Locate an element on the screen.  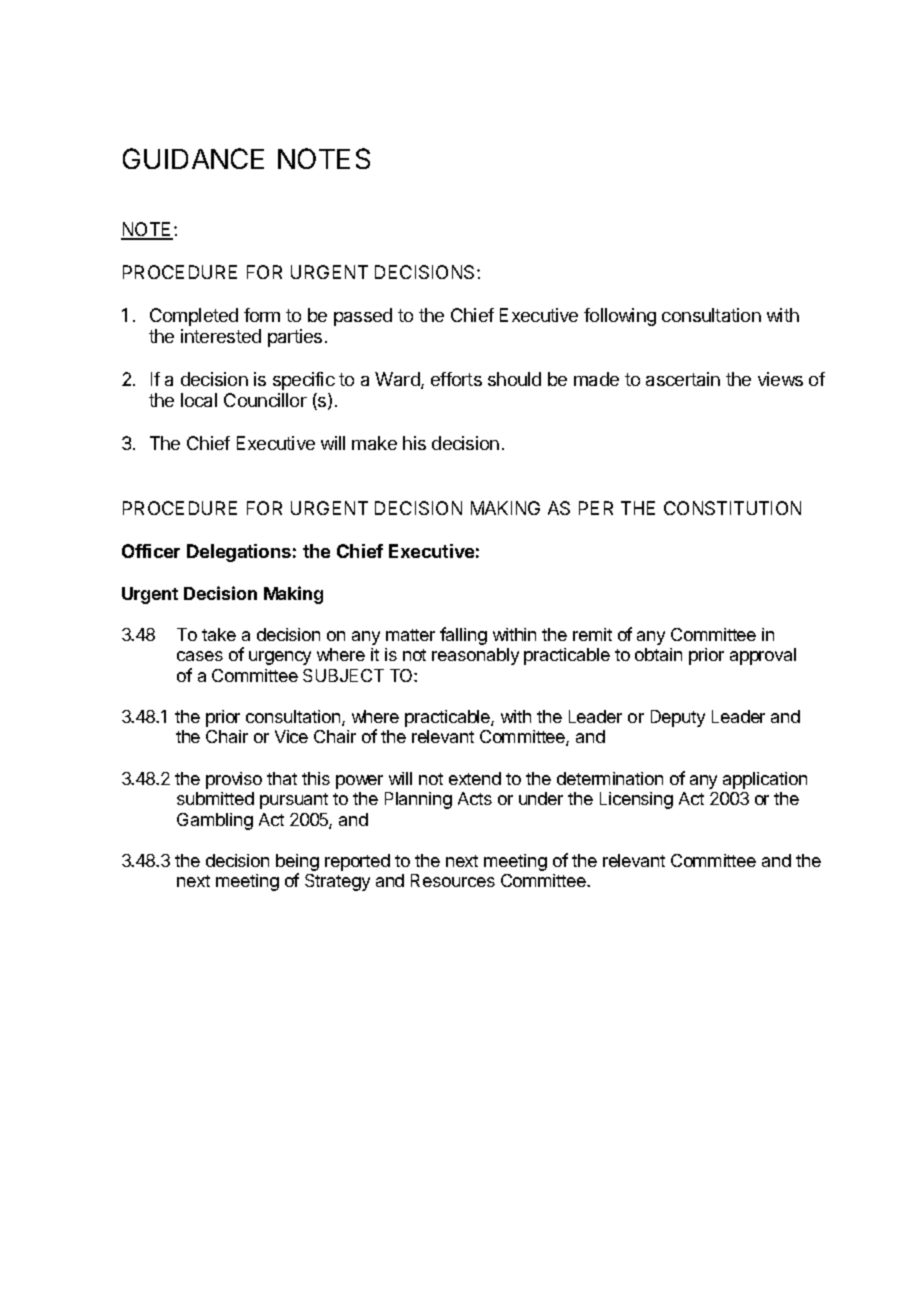
Resources is located at coordinates (453, 880).
